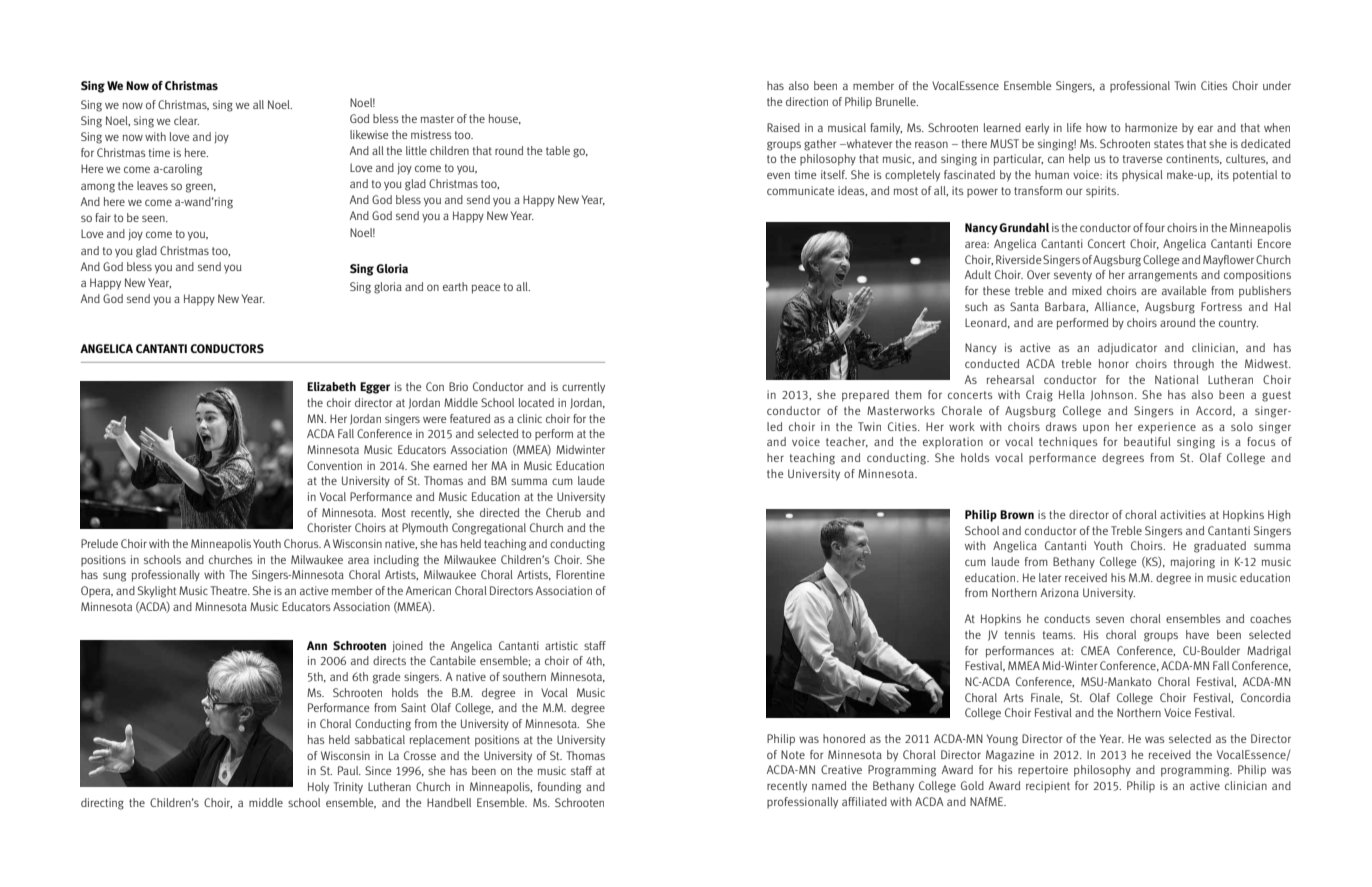  What do you see at coordinates (334, 465) in the image?
I see `Convention` at bounding box center [334, 465].
